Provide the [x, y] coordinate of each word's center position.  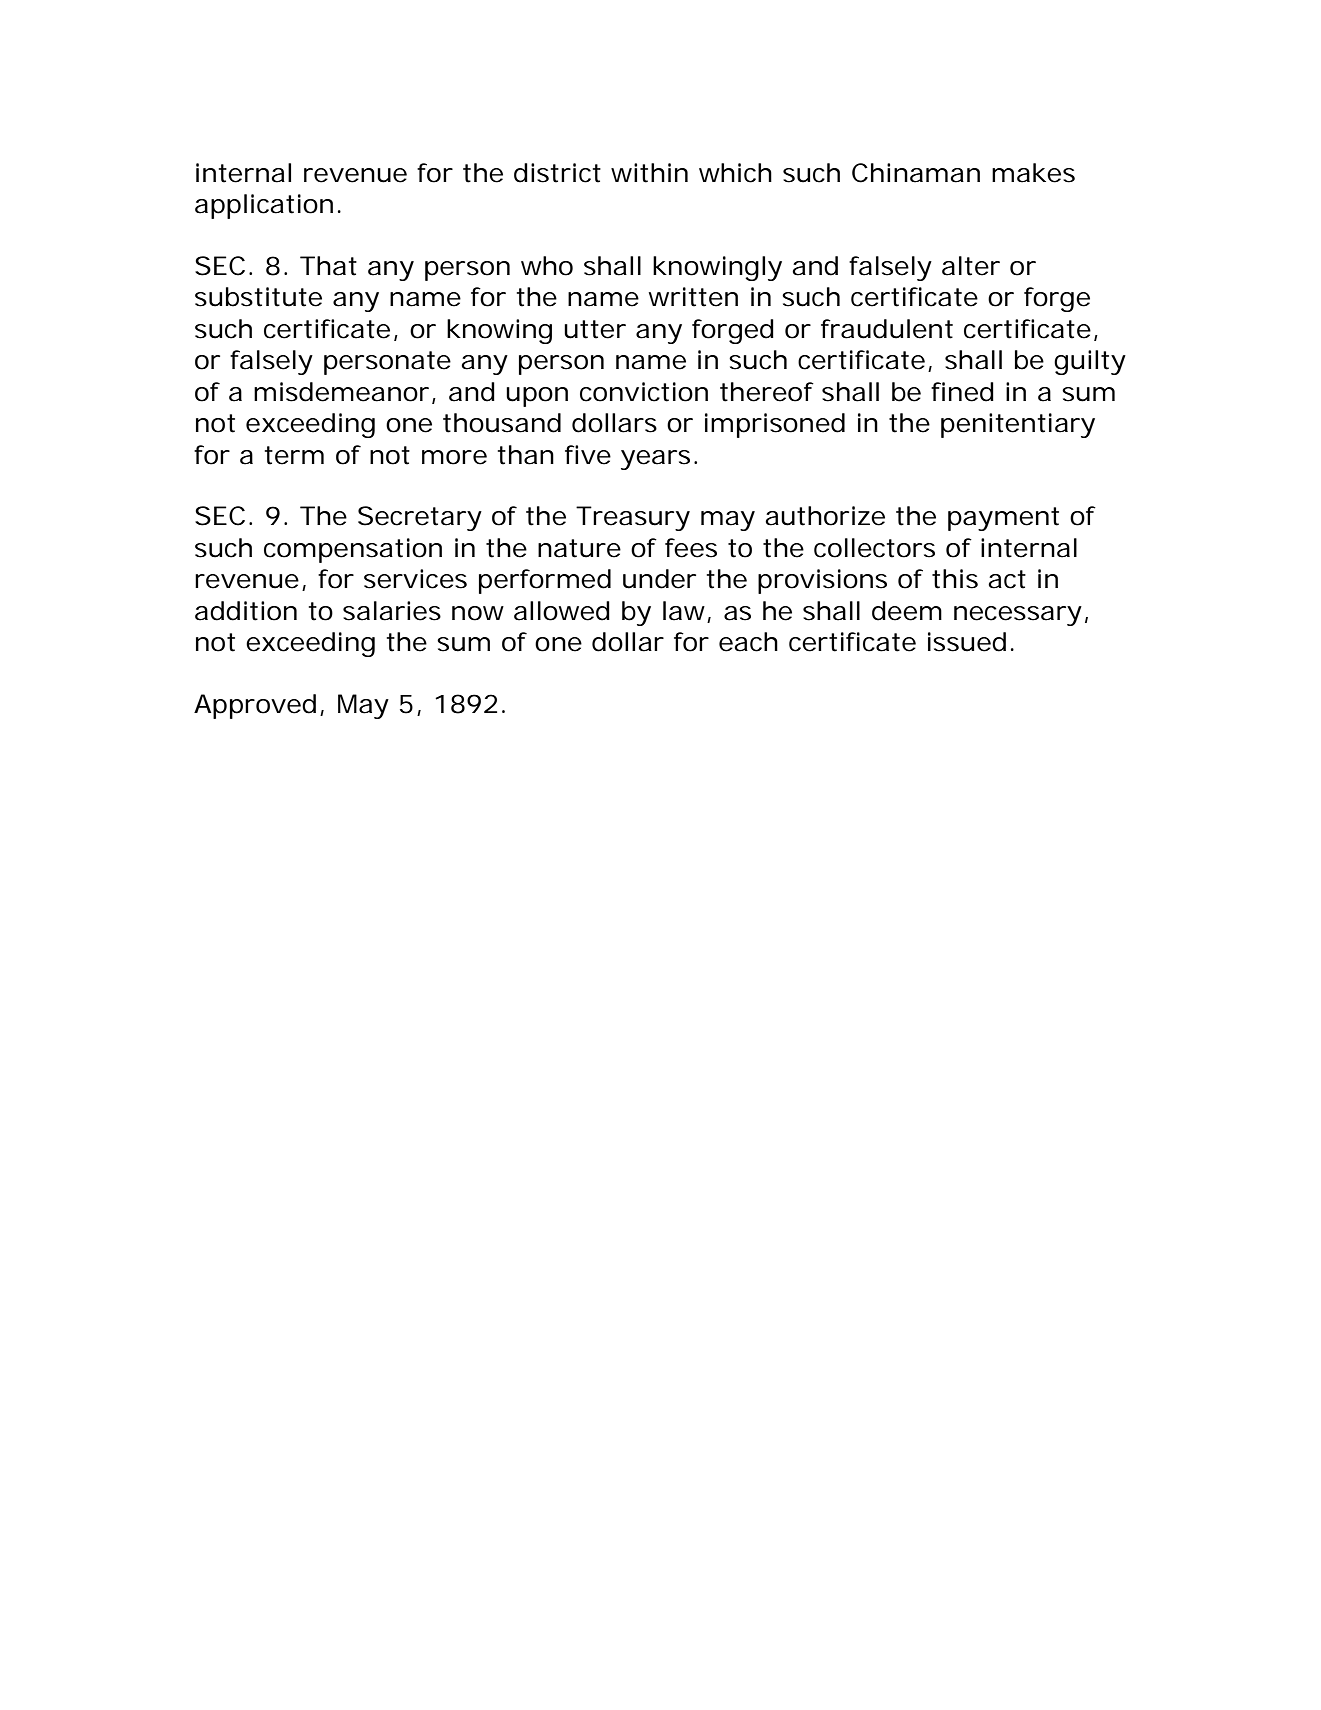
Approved [255, 706]
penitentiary [1018, 425]
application [264, 206]
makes [1033, 173]
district [557, 173]
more [454, 457]
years [655, 460]
